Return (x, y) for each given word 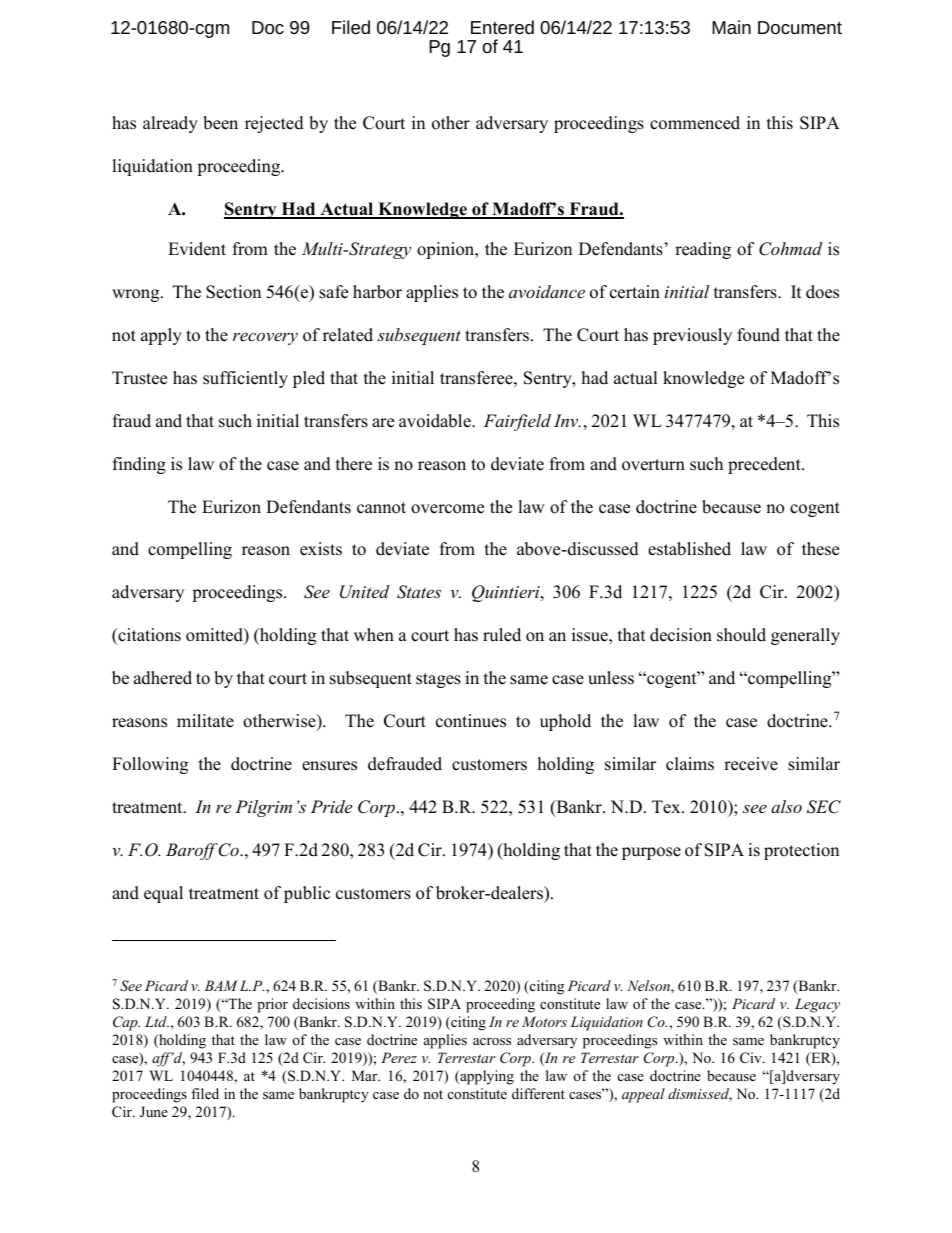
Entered (502, 27)
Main (731, 27)
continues (471, 721)
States (419, 592)
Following (150, 765)
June (154, 1112)
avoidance (547, 291)
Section (233, 292)
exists (321, 549)
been (220, 123)
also (786, 806)
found (758, 335)
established (689, 549)
